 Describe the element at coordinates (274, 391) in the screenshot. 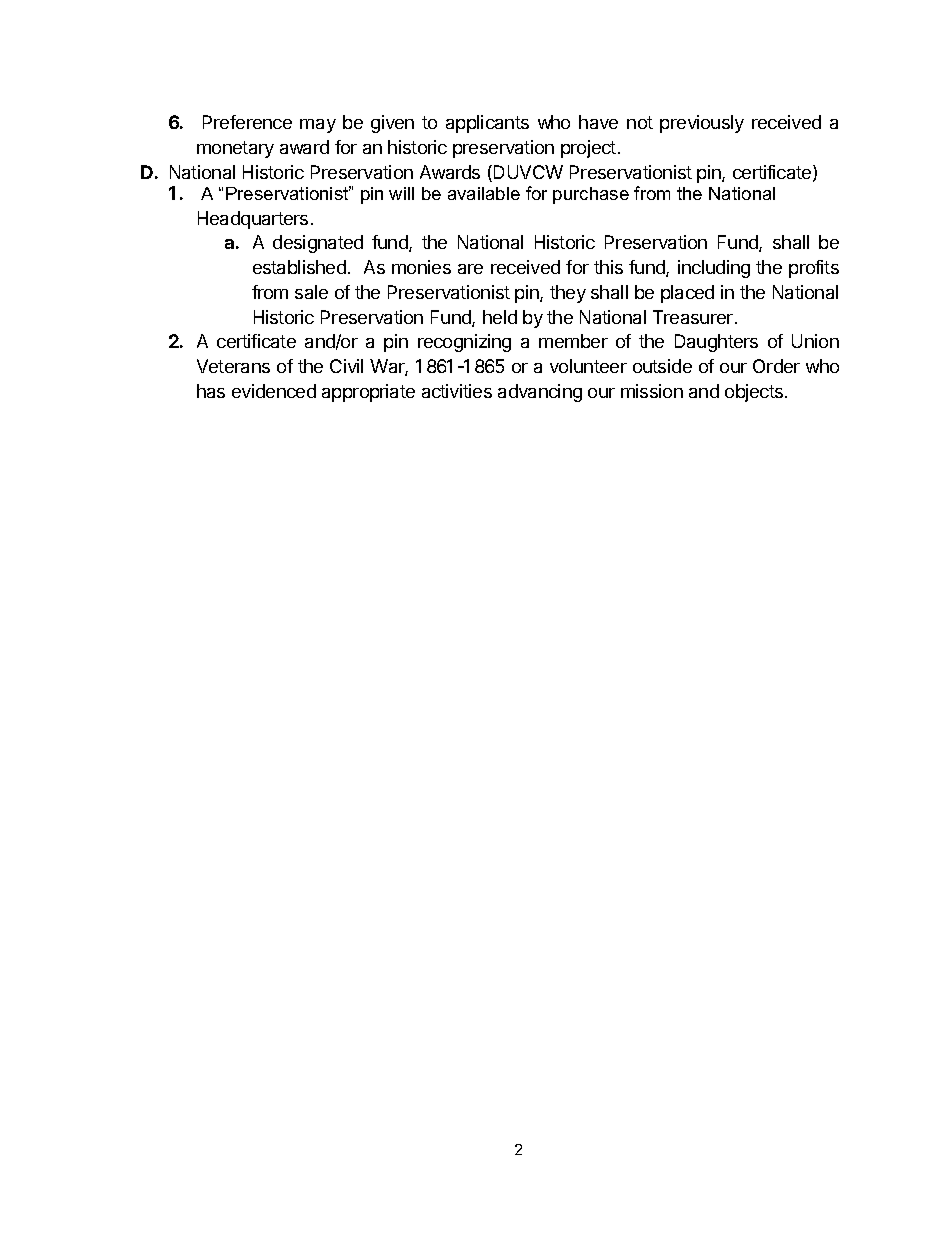

I see `evidenced` at that location.
